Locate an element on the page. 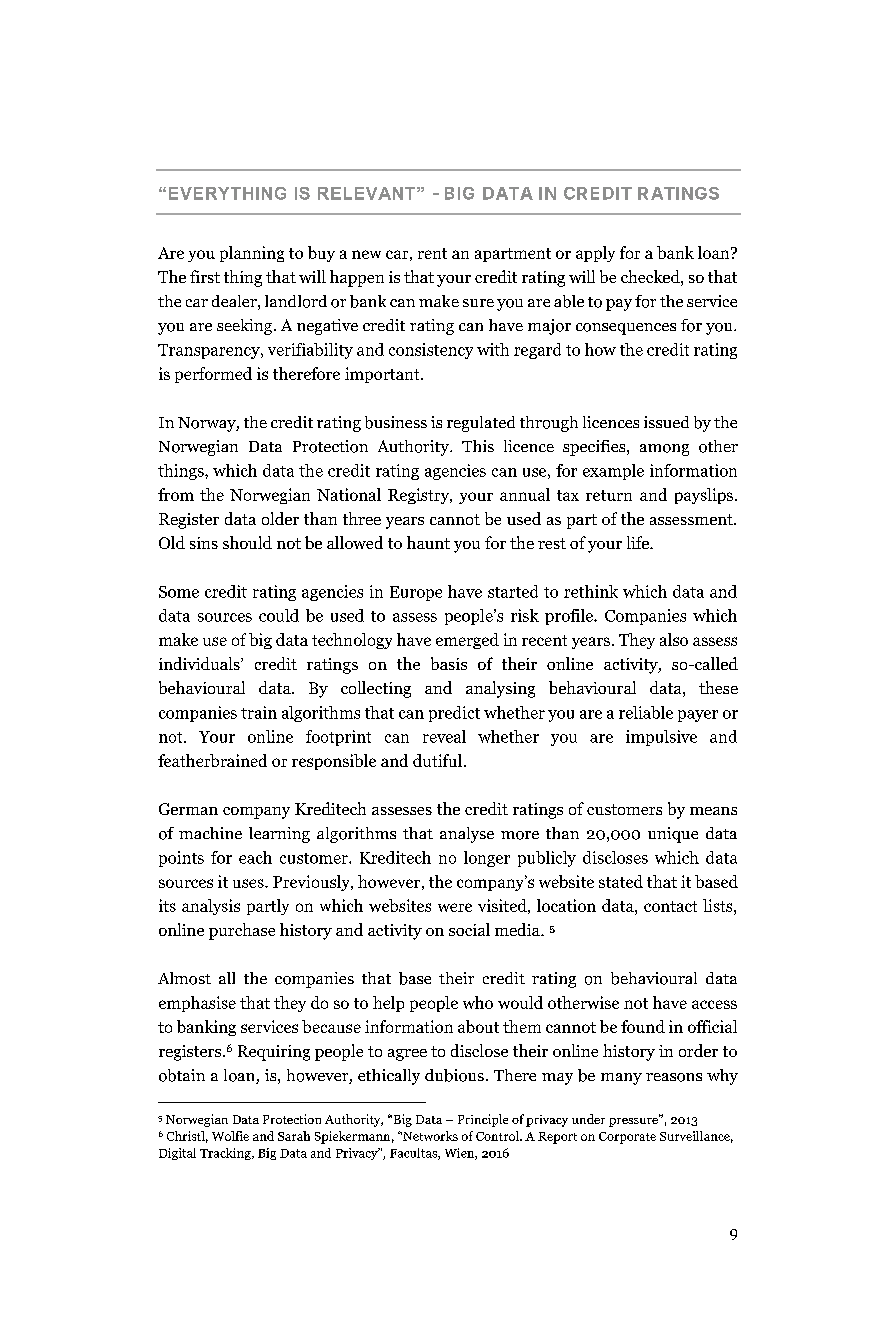  consequences is located at coordinates (626, 329).
